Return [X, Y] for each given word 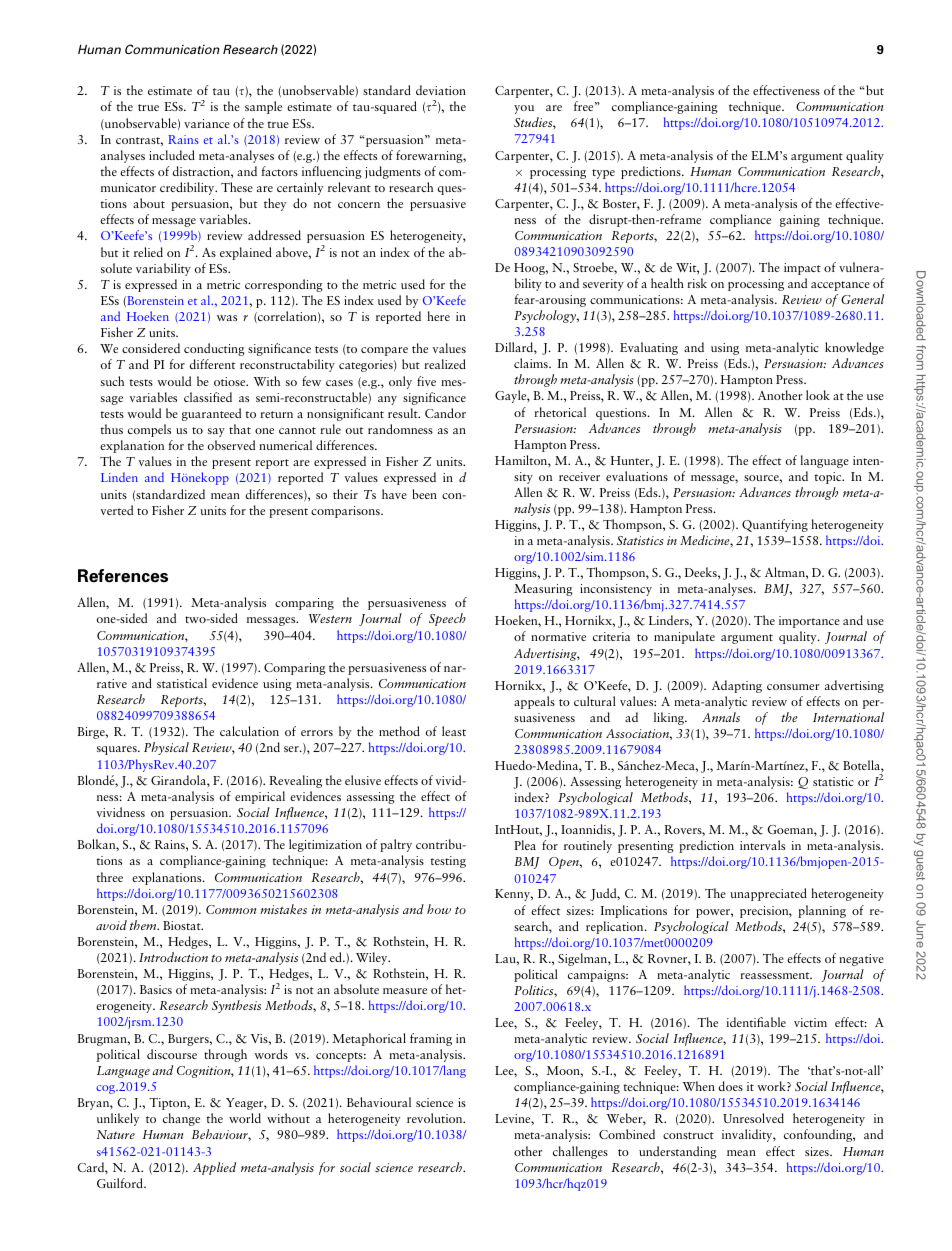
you [524, 109]
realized [445, 364]
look [818, 395]
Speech [447, 619]
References [123, 576]
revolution [436, 1118]
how [439, 909]
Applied [214, 1168]
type [603, 174]
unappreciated [768, 894]
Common [231, 909]
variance [207, 123]
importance [809, 622]
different [212, 364]
